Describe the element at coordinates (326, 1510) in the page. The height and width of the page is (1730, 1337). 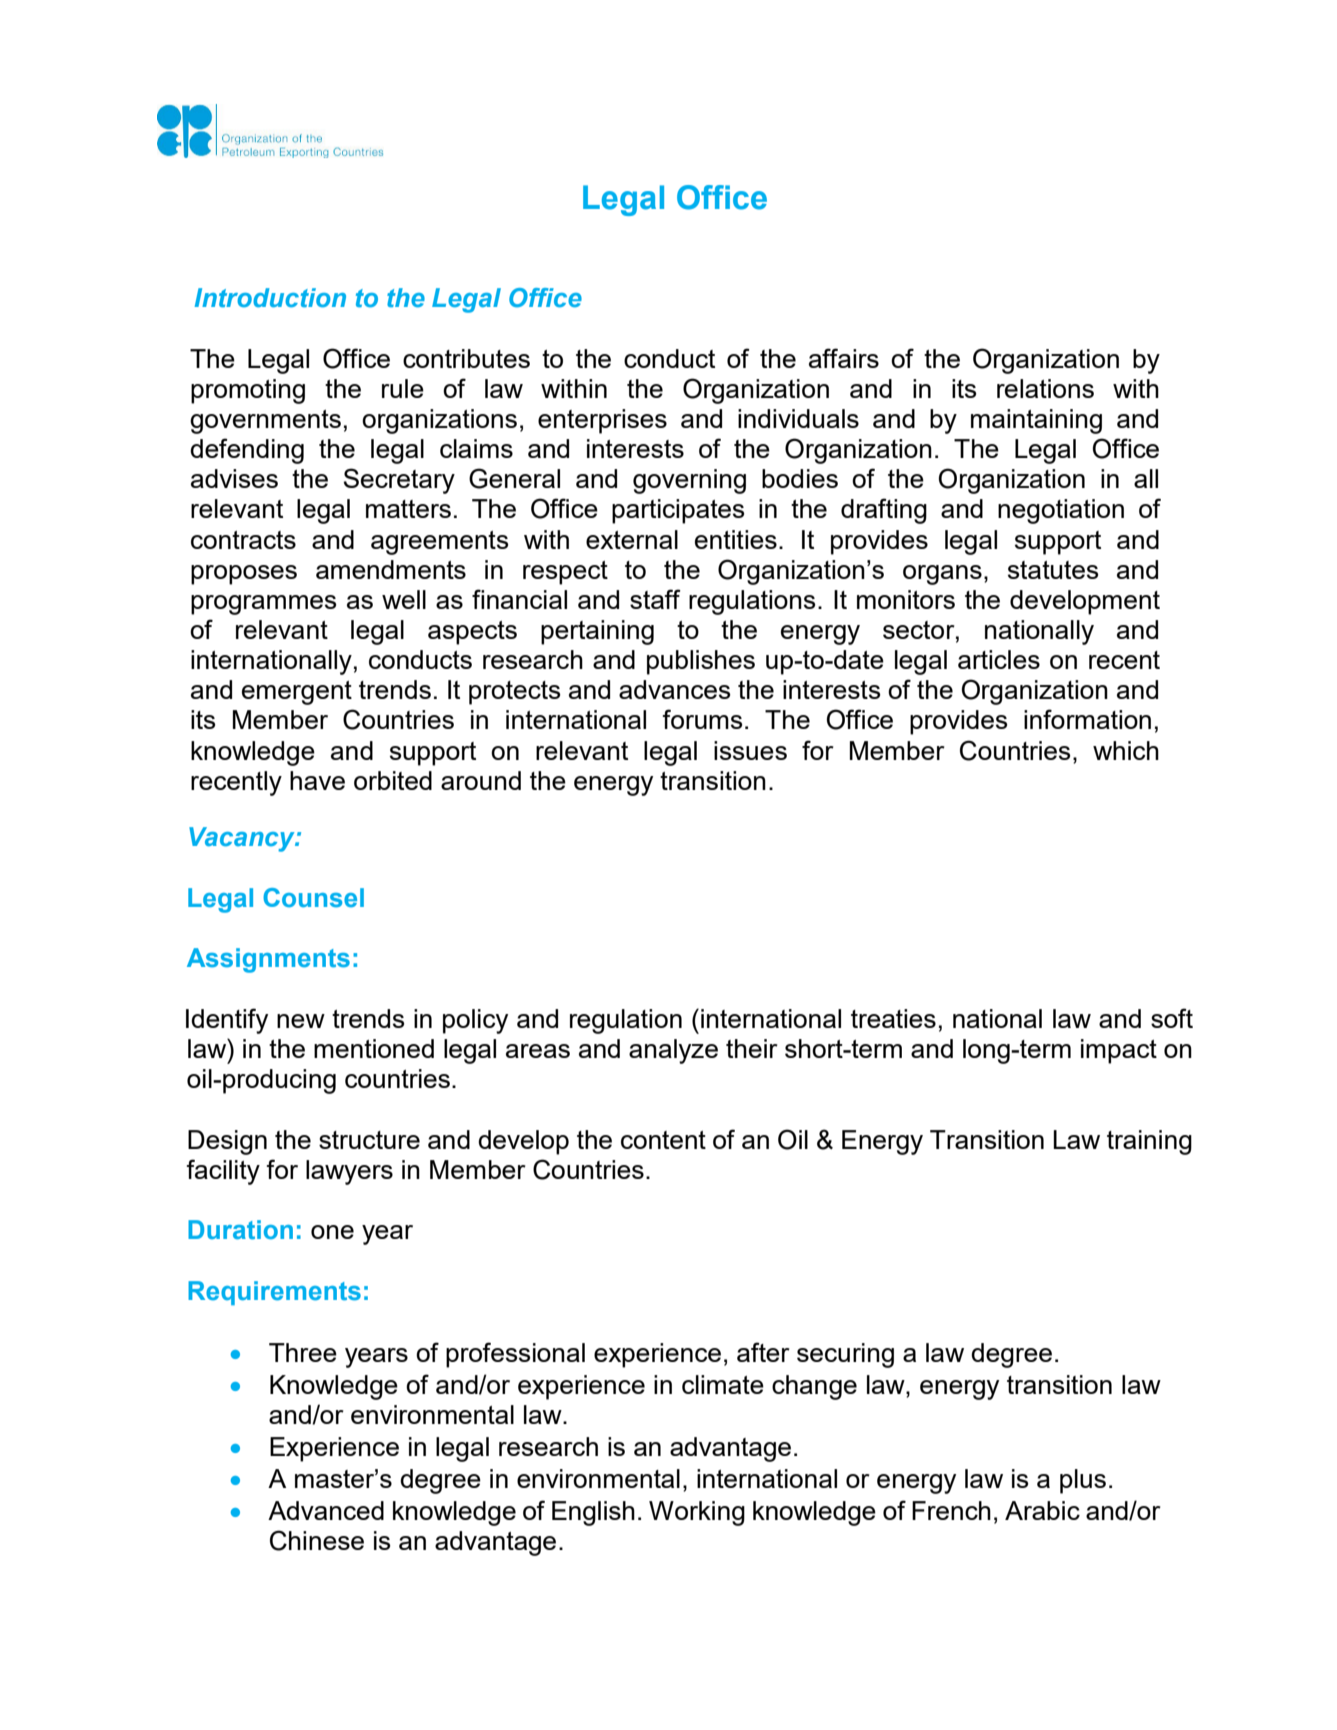
I see `Advanced` at that location.
